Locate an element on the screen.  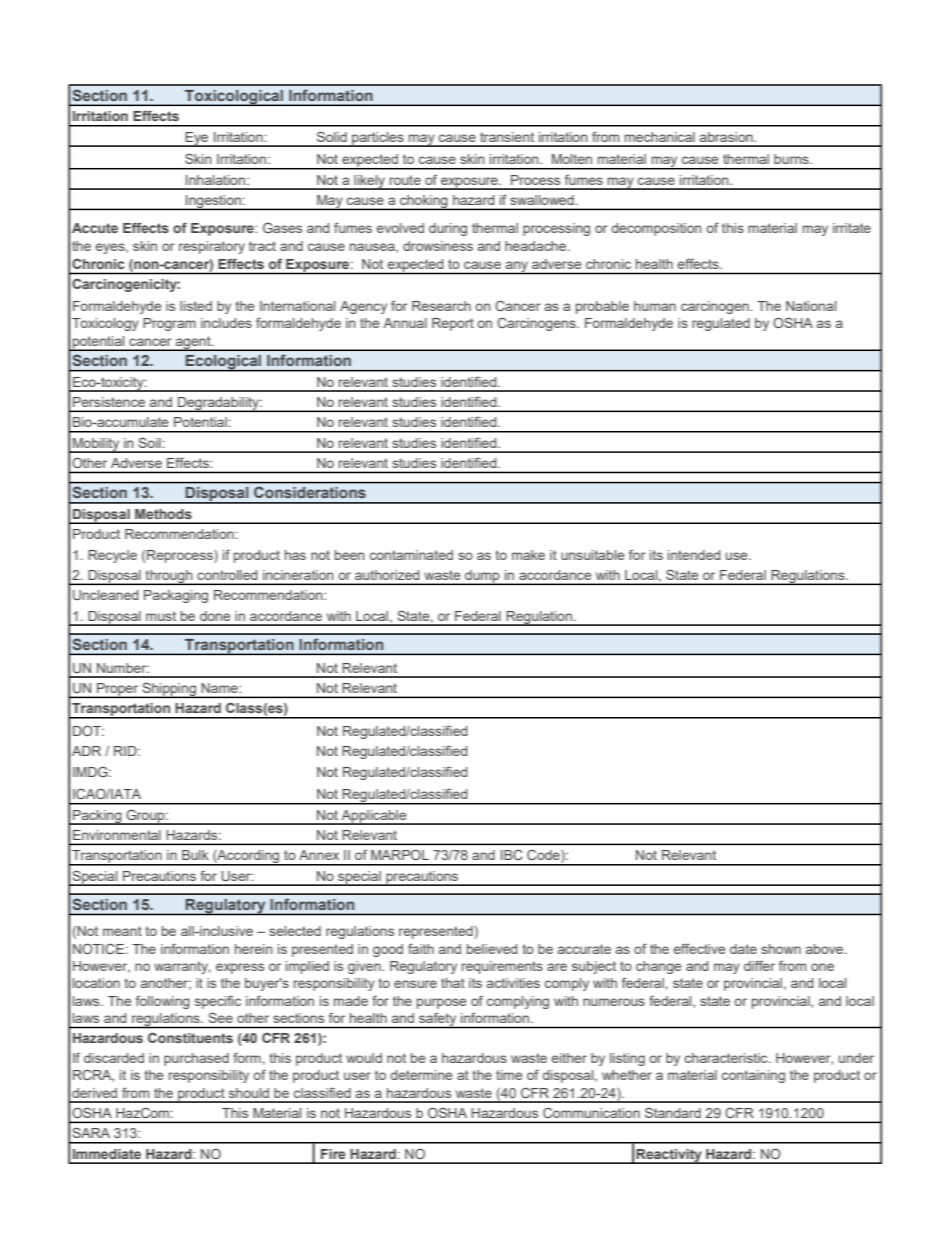
transient is located at coordinates (507, 137).
